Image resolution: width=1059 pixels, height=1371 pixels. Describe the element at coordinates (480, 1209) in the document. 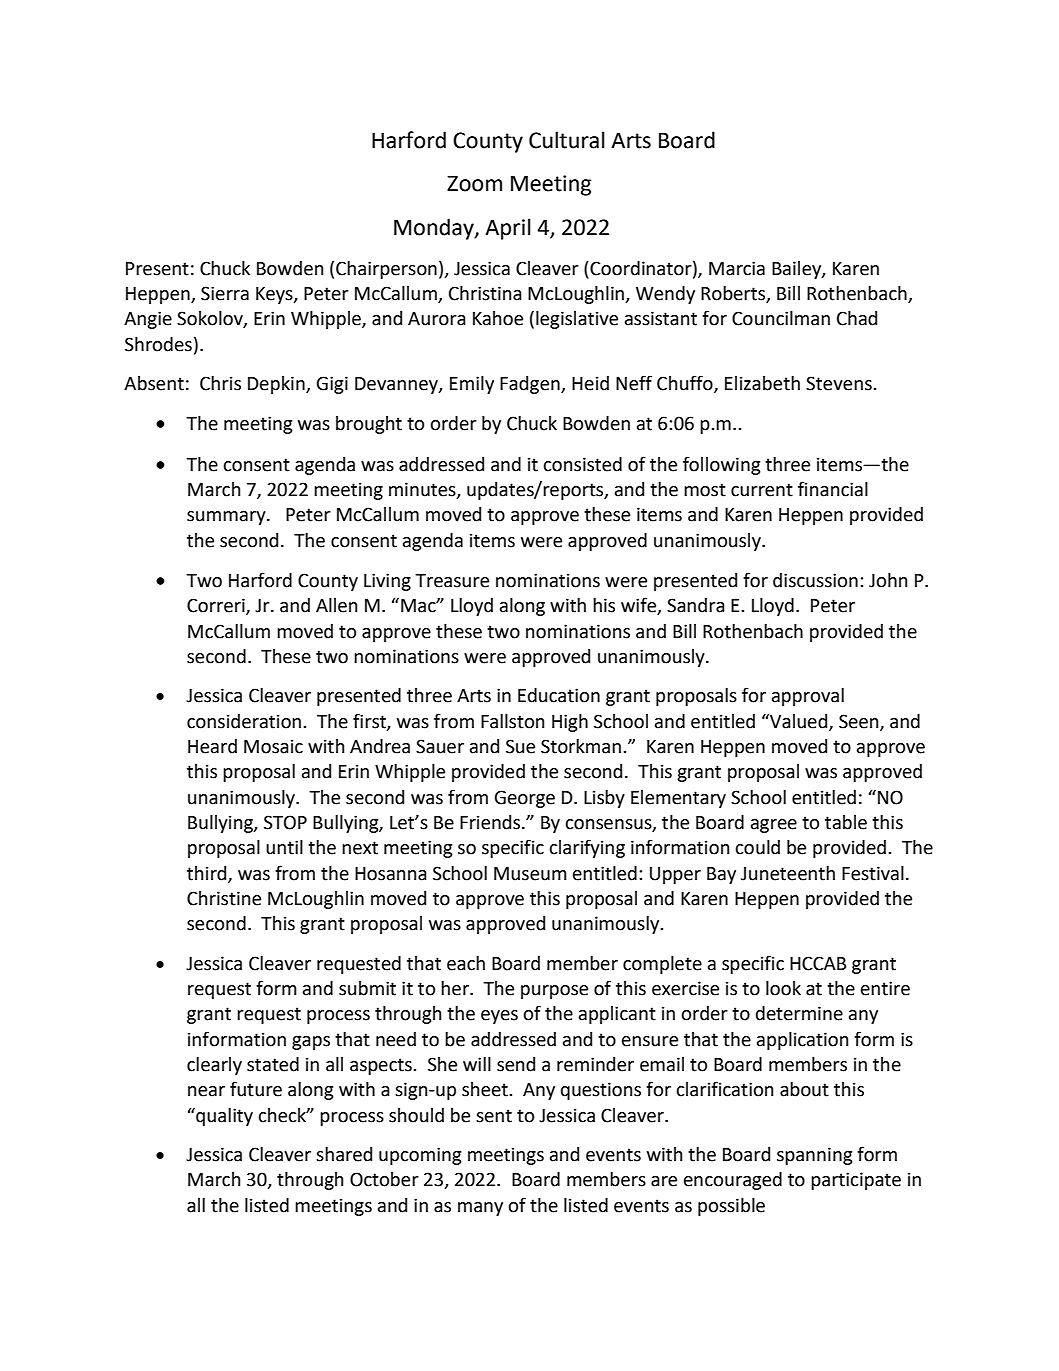

I see `many` at that location.
